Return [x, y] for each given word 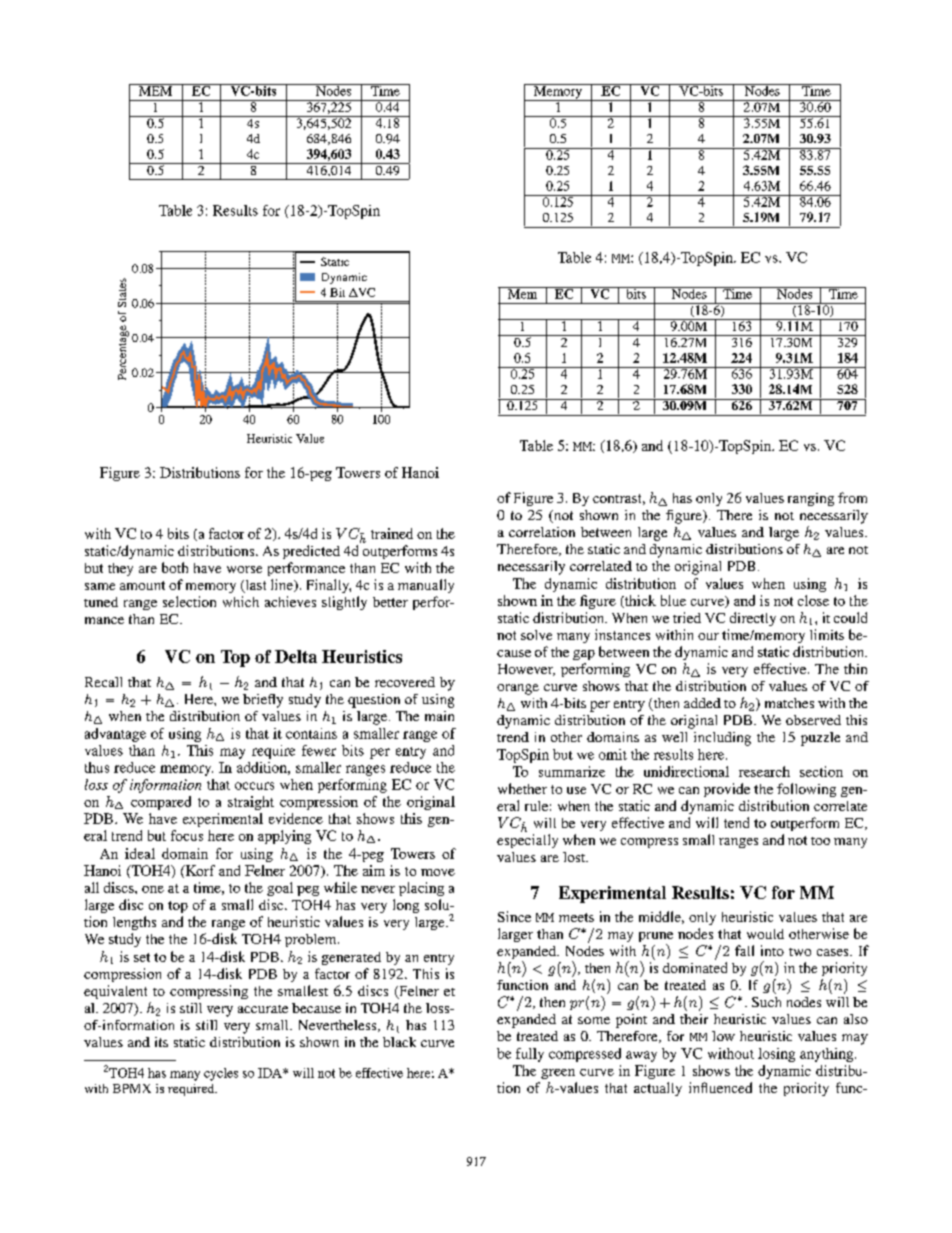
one [153, 889]
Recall [103, 682]
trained [392, 533]
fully [530, 1055]
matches [789, 703]
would [765, 934]
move [438, 872]
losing [776, 1055]
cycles [221, 1074]
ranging [811, 499]
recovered [405, 682]
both [175, 567]
